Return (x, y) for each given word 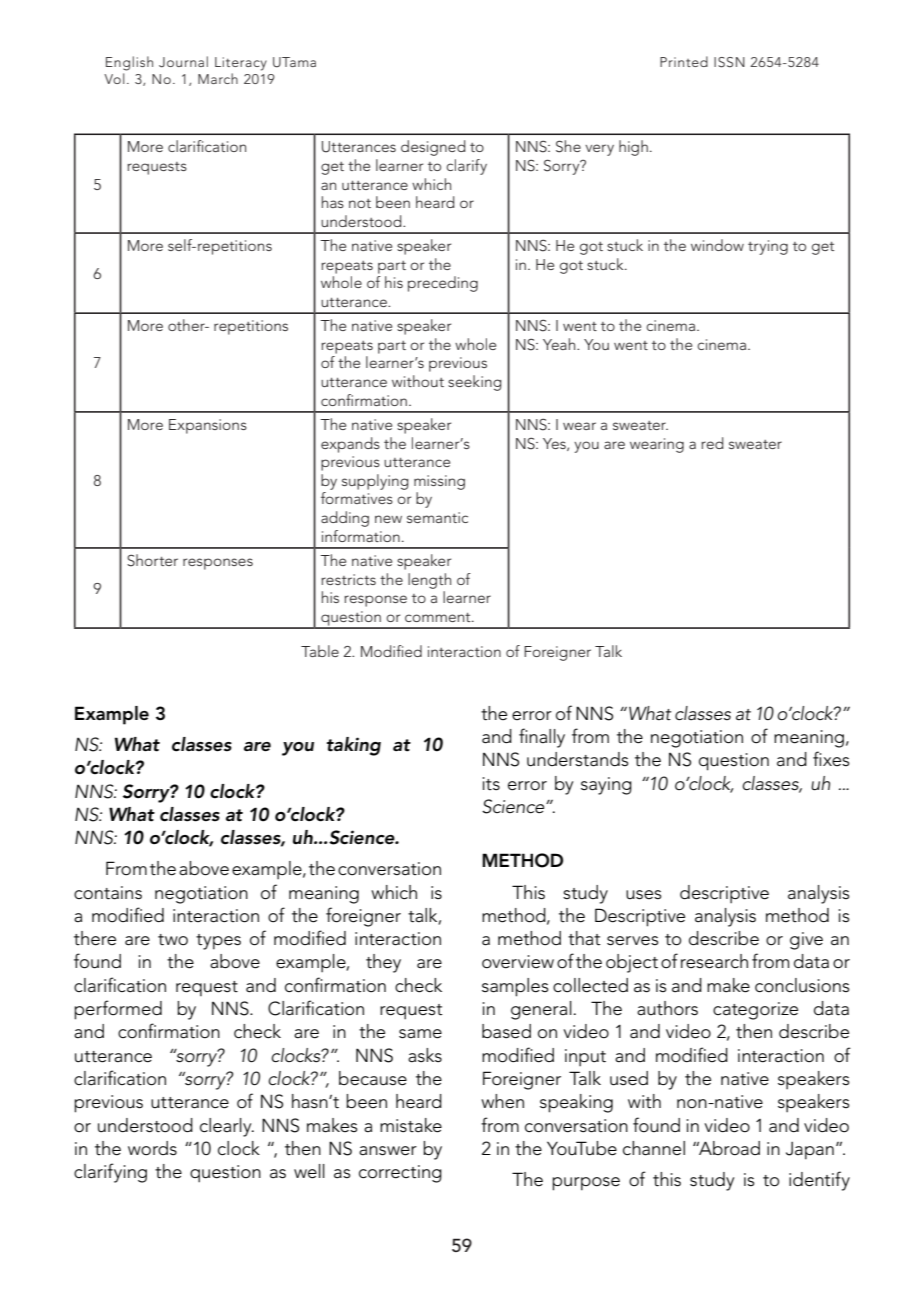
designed (433, 148)
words (152, 1148)
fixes (831, 758)
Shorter (152, 560)
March (218, 78)
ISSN (729, 62)
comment (439, 617)
